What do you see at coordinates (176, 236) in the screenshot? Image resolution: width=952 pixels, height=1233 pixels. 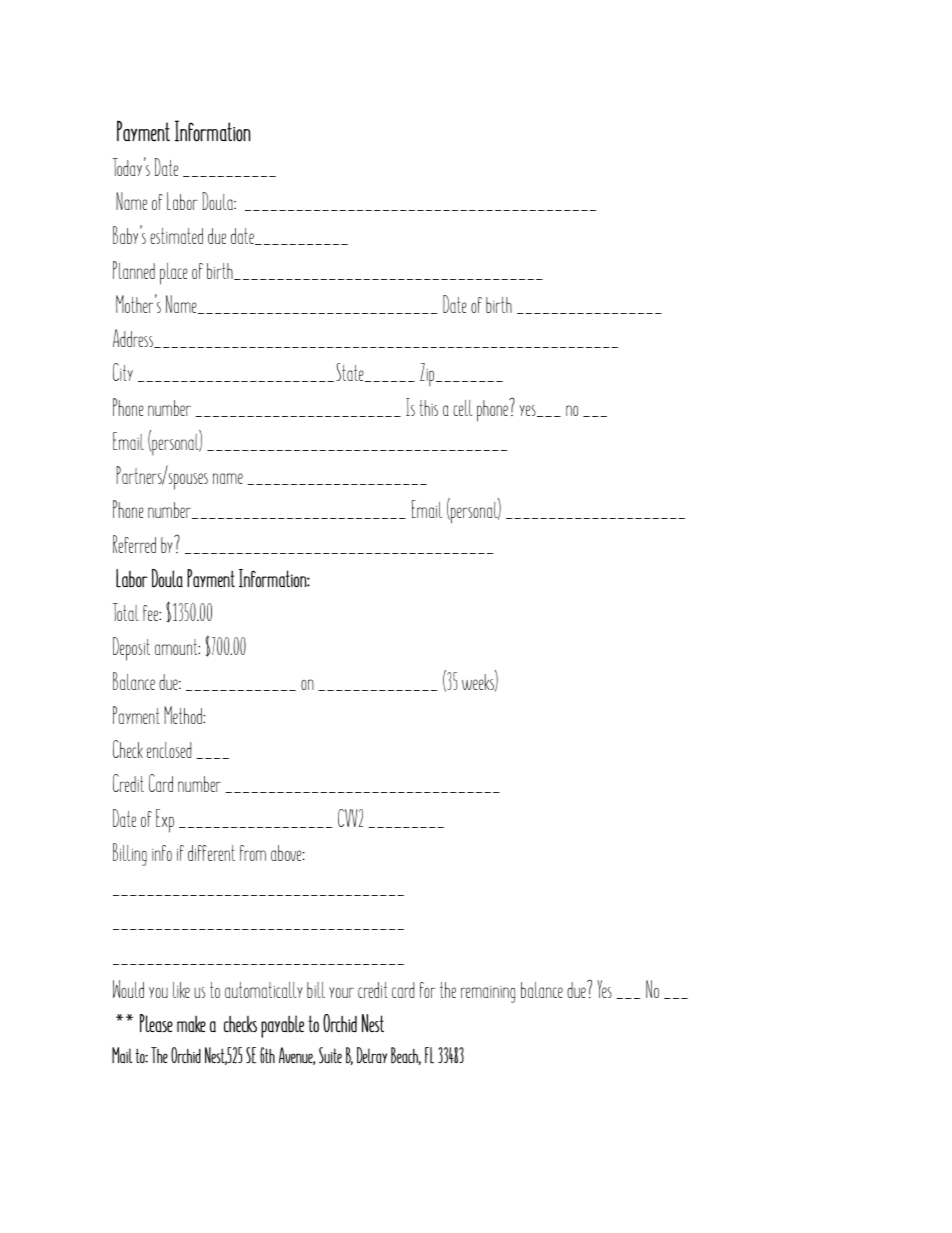 I see `estimated` at bounding box center [176, 236].
